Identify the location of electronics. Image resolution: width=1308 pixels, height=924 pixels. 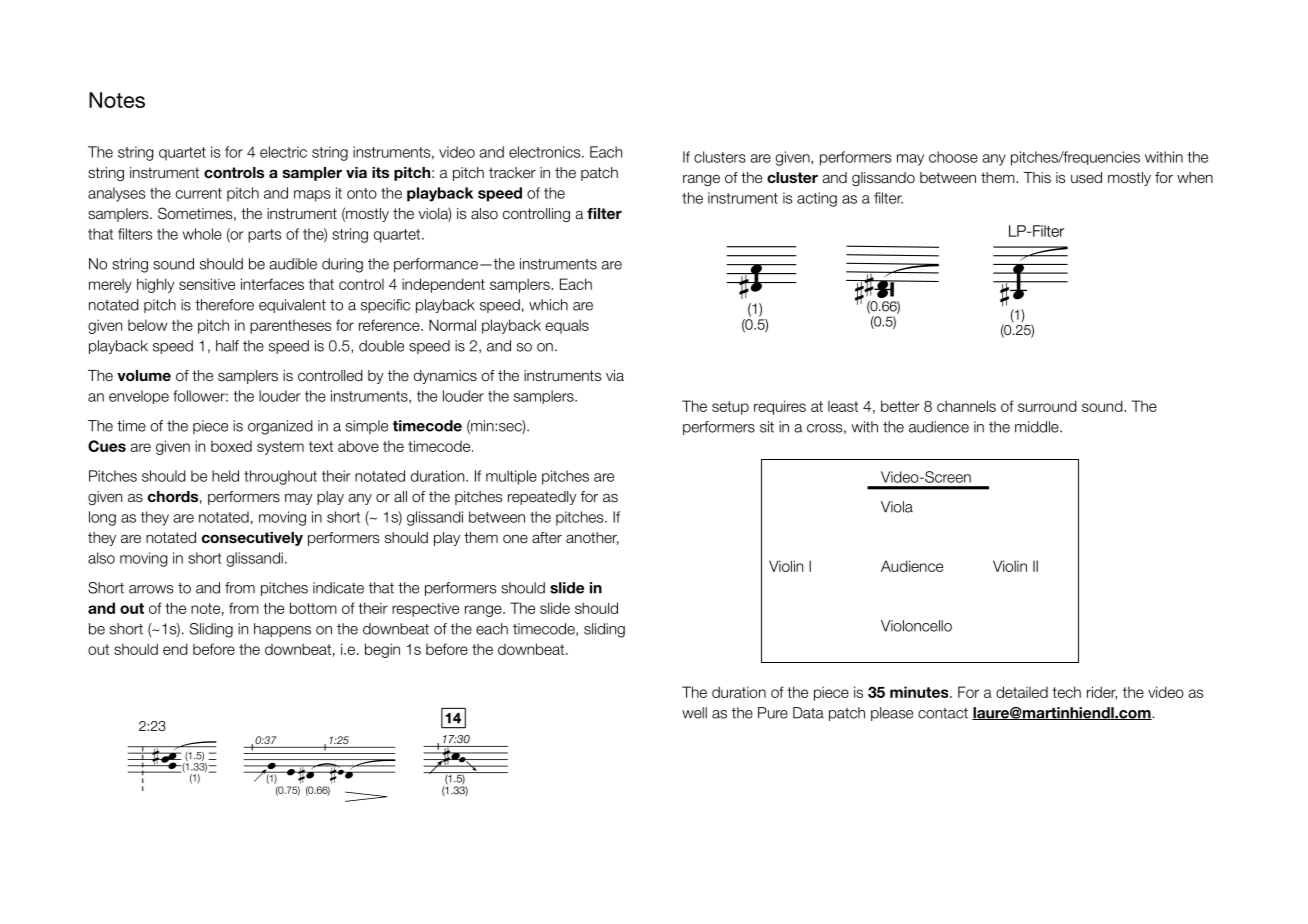
(546, 152).
